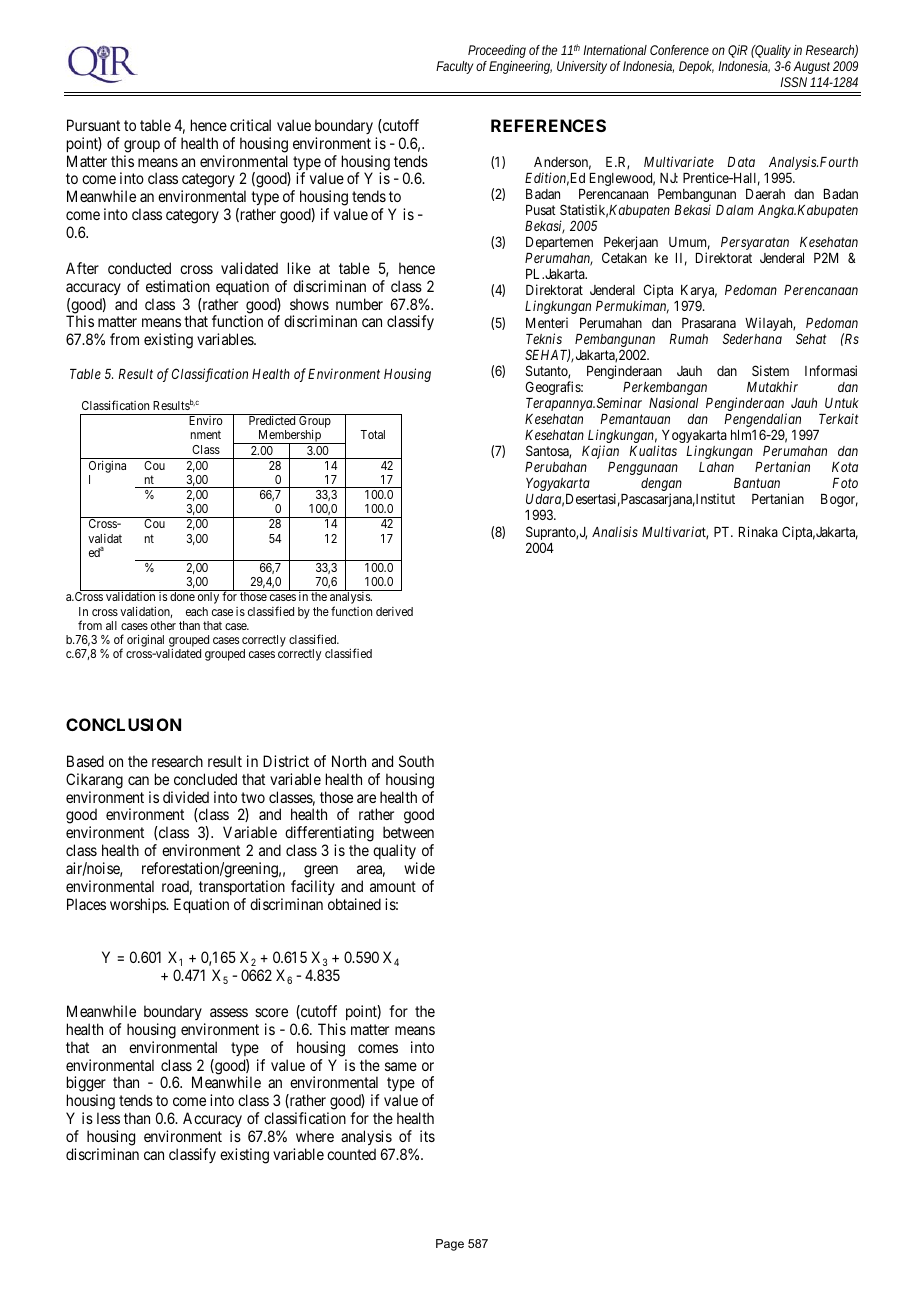  Describe the element at coordinates (661, 486) in the page. I see `dengan` at that location.
